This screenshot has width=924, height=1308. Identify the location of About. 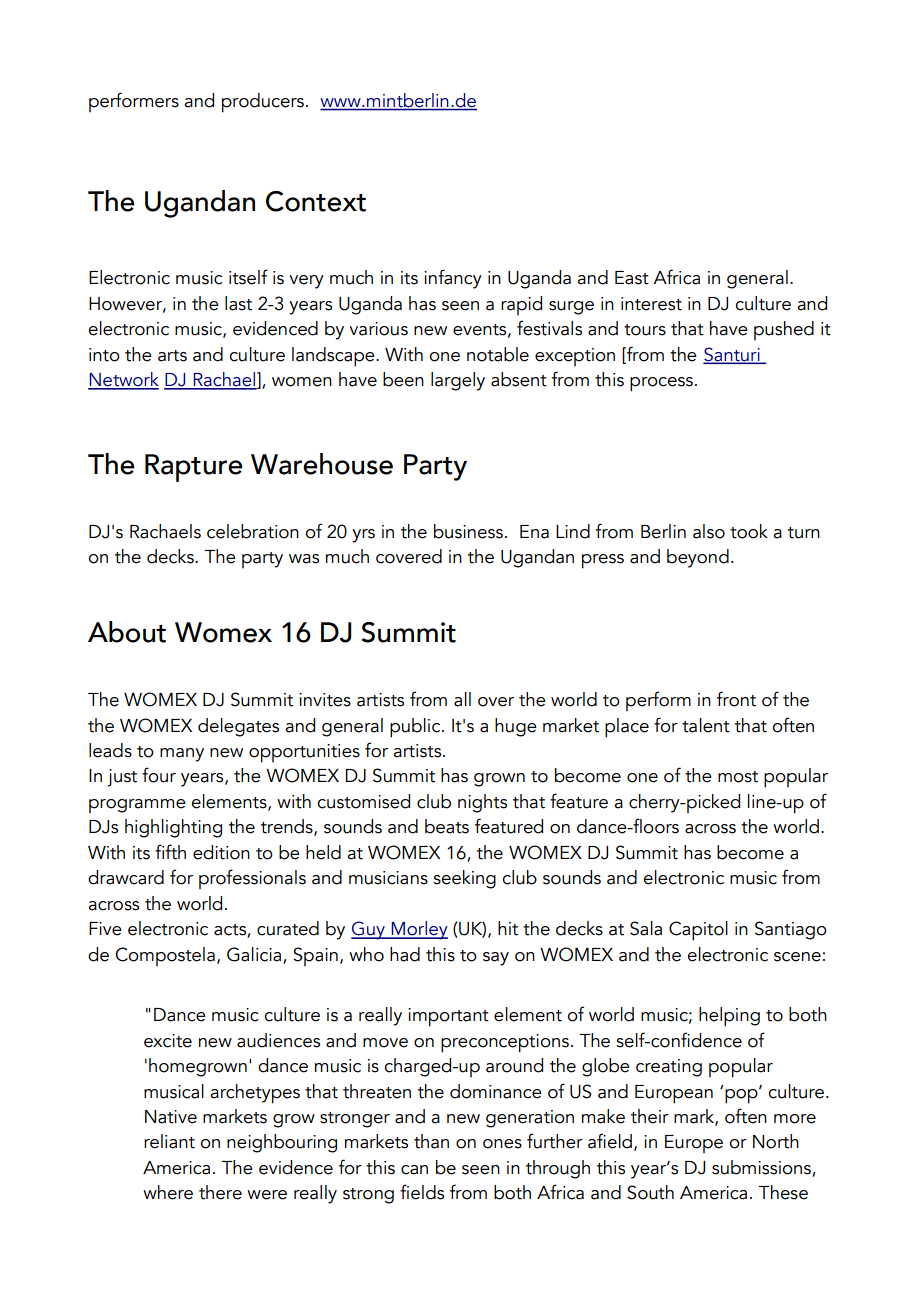
(127, 632).
